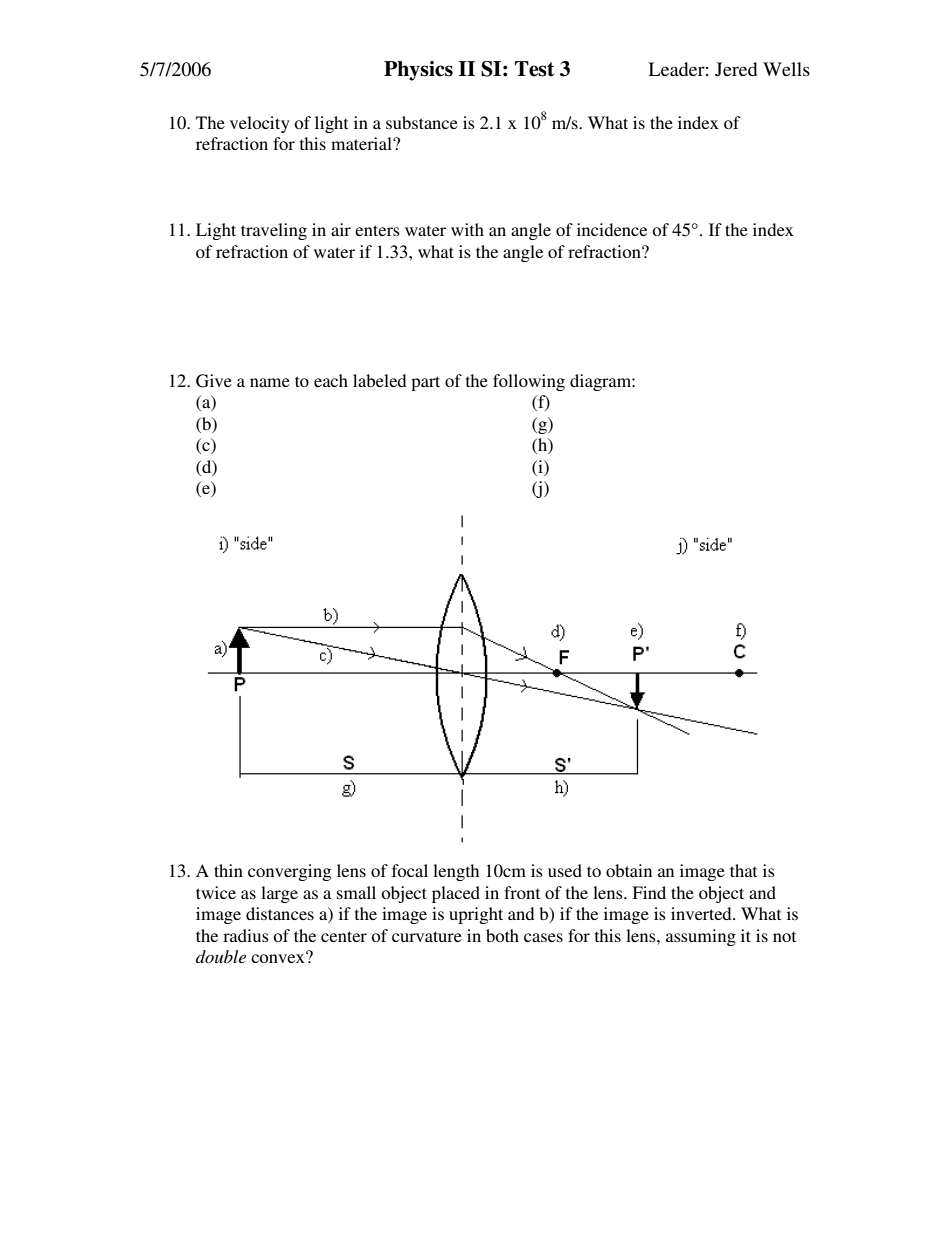 The height and width of the document is (1233, 952). I want to click on name, so click(270, 382).
